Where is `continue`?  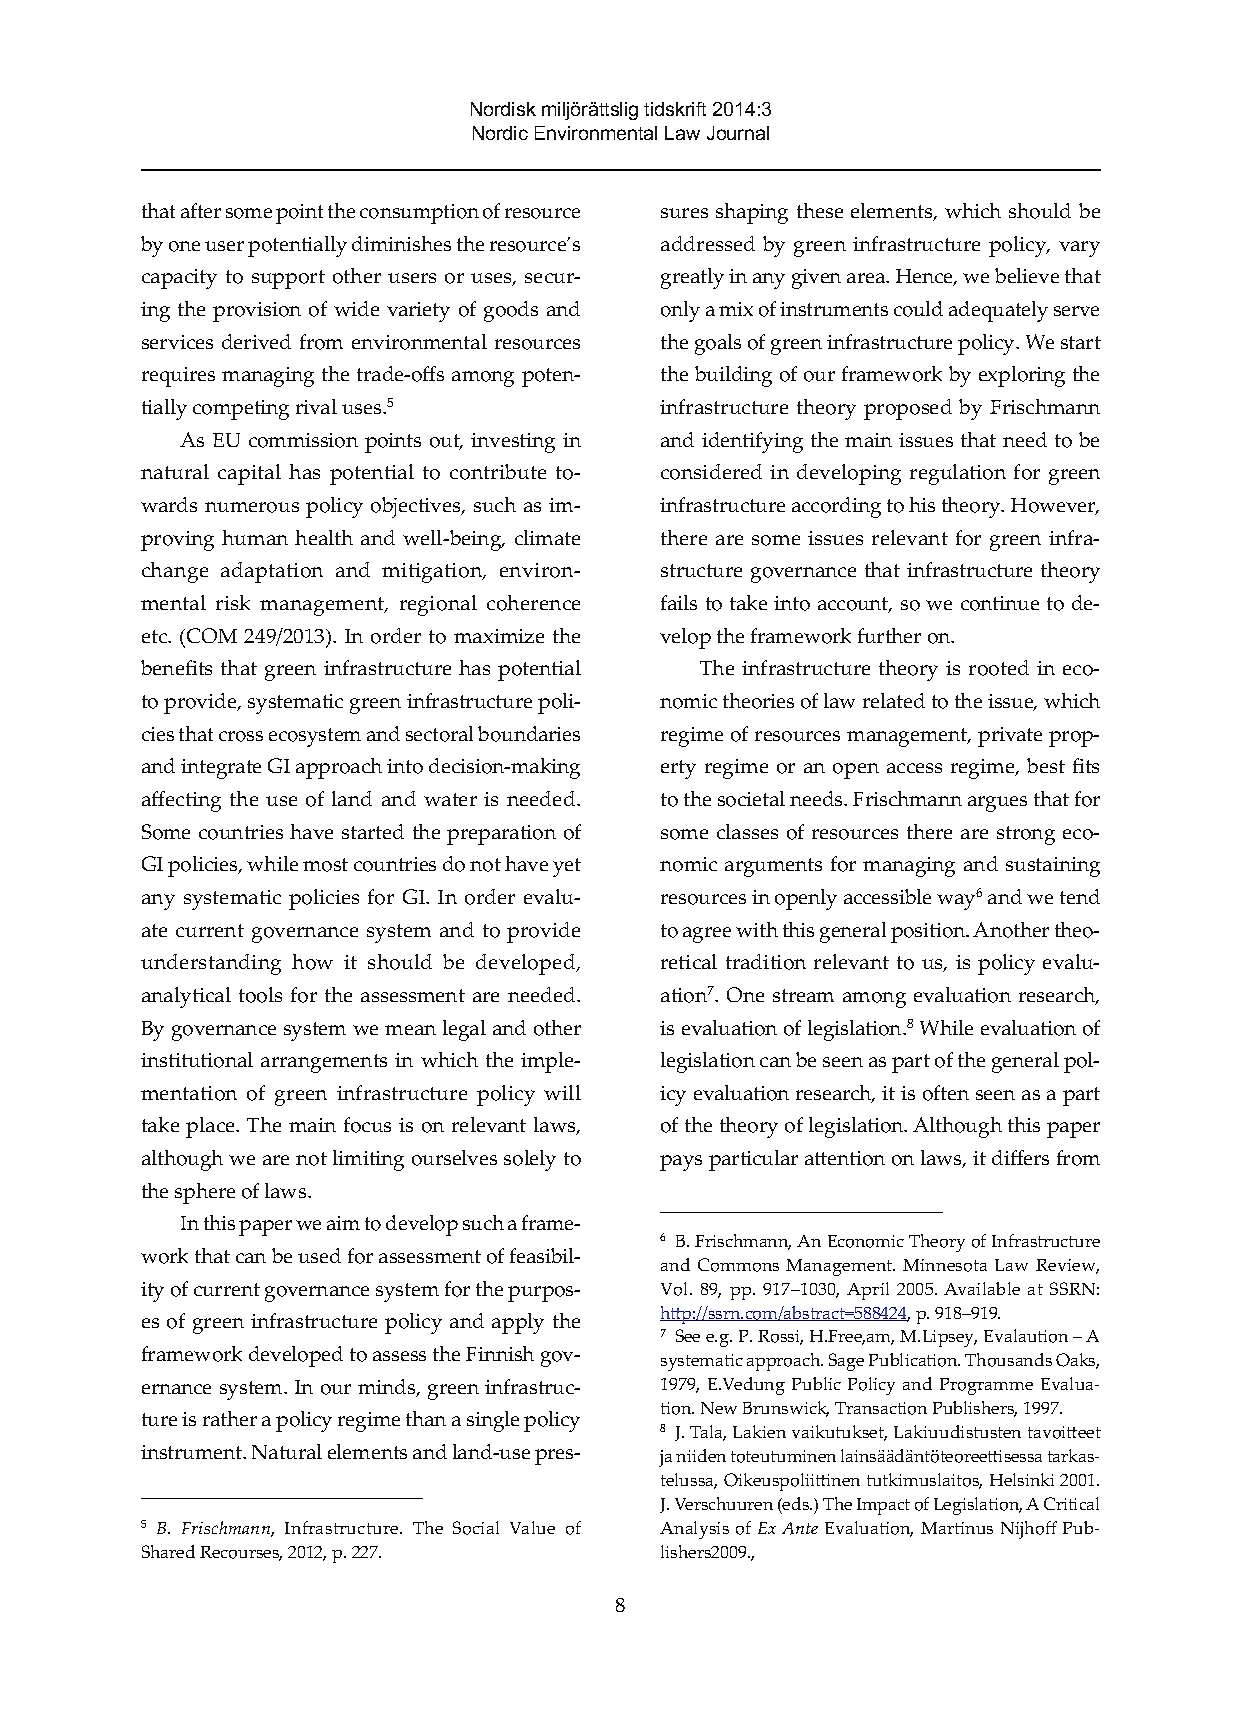
continue is located at coordinates (1000, 603).
